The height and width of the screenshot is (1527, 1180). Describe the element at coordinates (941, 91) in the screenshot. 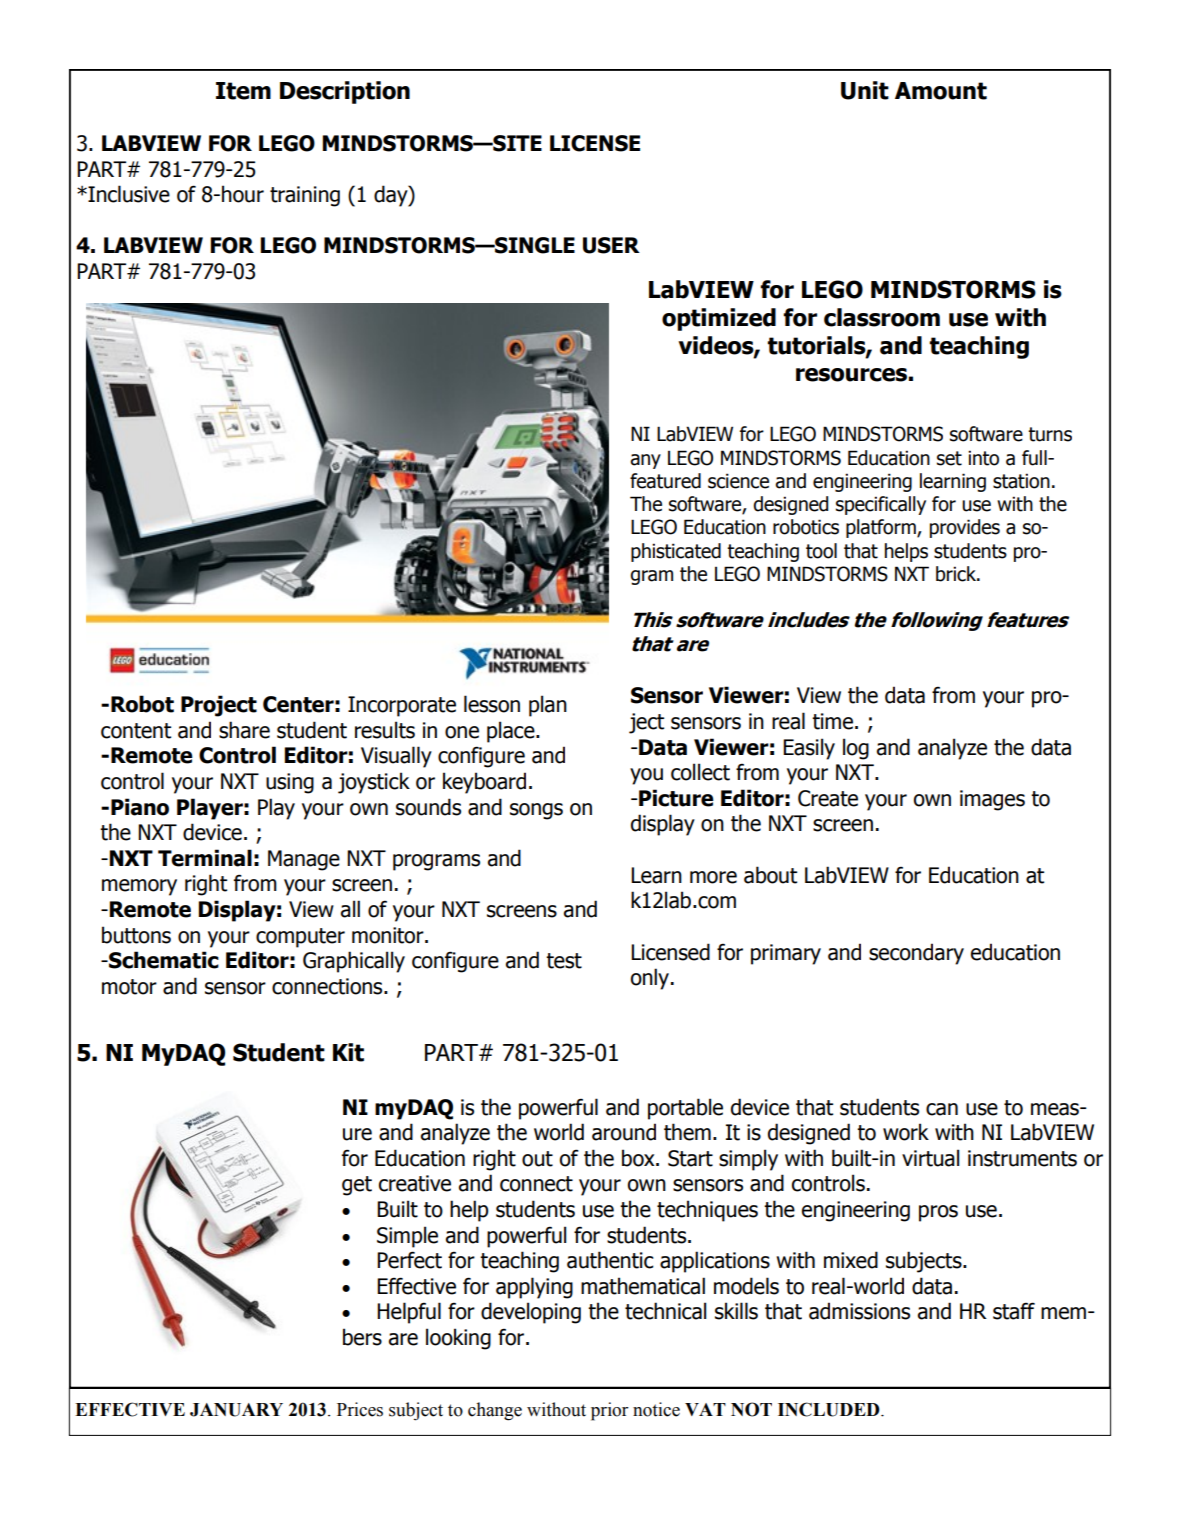

I see `Amount` at that location.
